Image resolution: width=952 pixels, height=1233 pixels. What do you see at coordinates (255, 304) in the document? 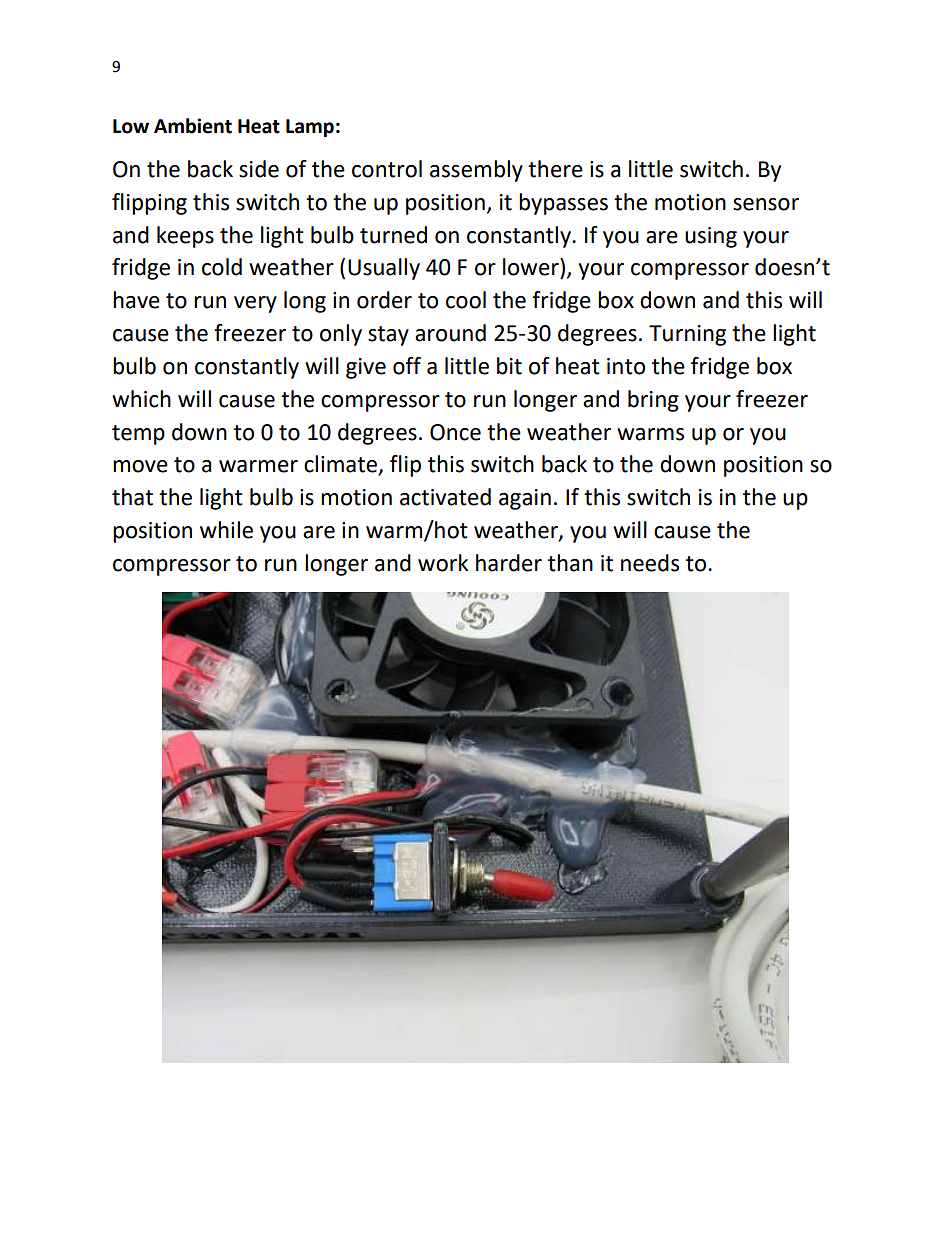
I see `very` at bounding box center [255, 304].
